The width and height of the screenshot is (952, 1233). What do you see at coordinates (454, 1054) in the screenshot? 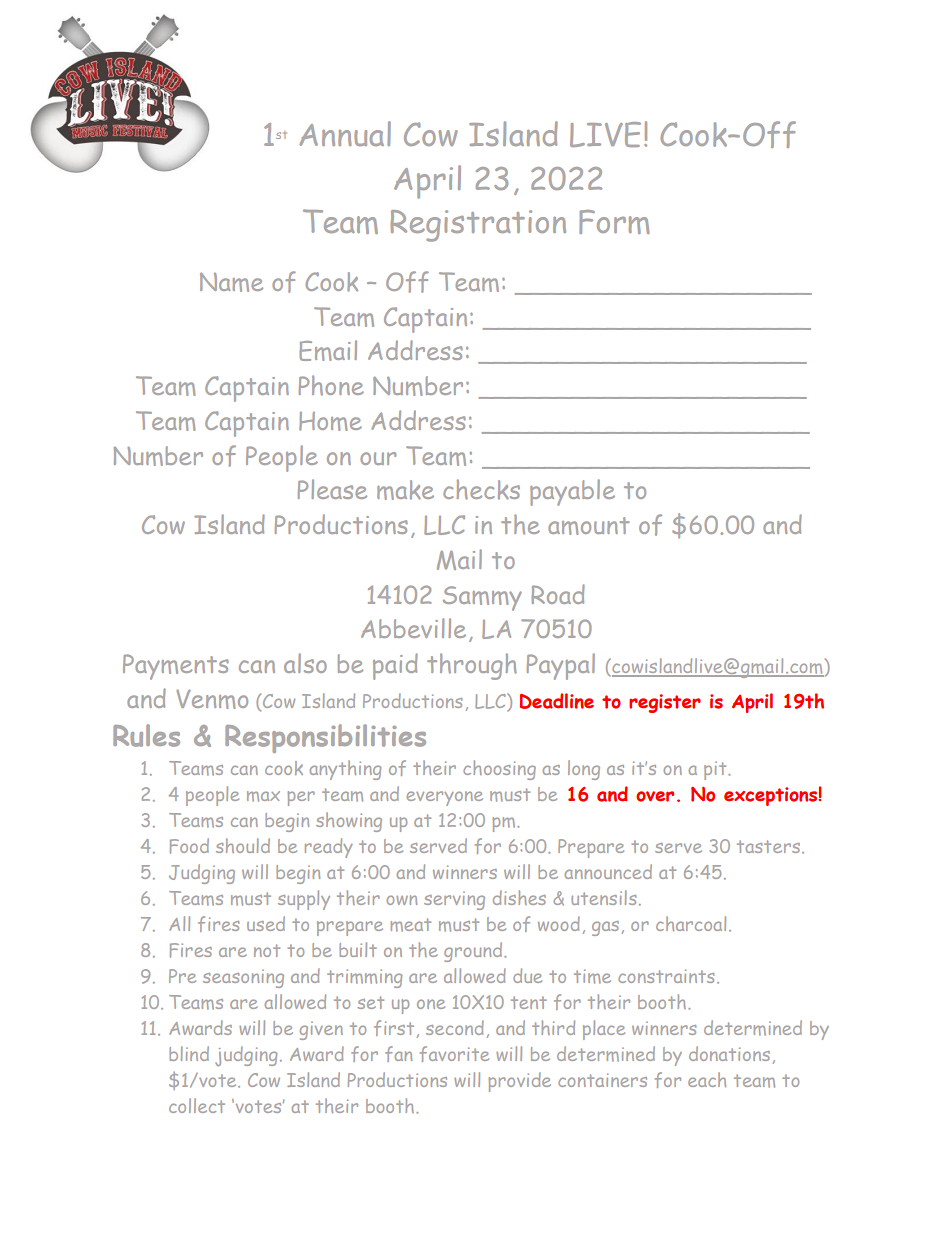
I see `favorite` at bounding box center [454, 1054].
